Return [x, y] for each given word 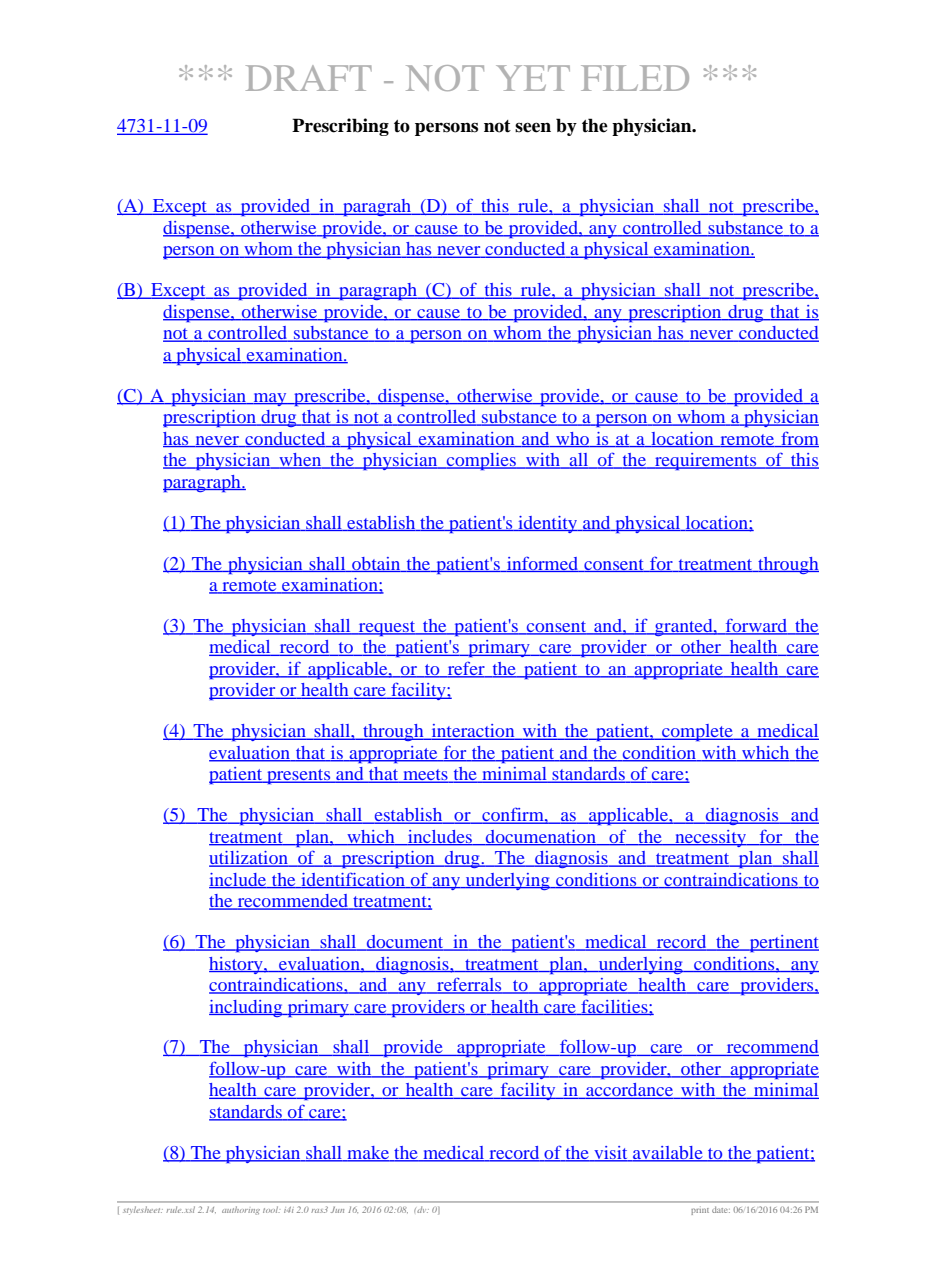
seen [533, 127]
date [721, 1209]
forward [757, 626]
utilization [249, 859]
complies [481, 461]
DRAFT [309, 78]
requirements [706, 461]
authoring [241, 1210]
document [405, 943]
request [387, 628]
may [270, 399]
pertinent [783, 943]
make [368, 1154]
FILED [635, 78]
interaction [473, 732]
